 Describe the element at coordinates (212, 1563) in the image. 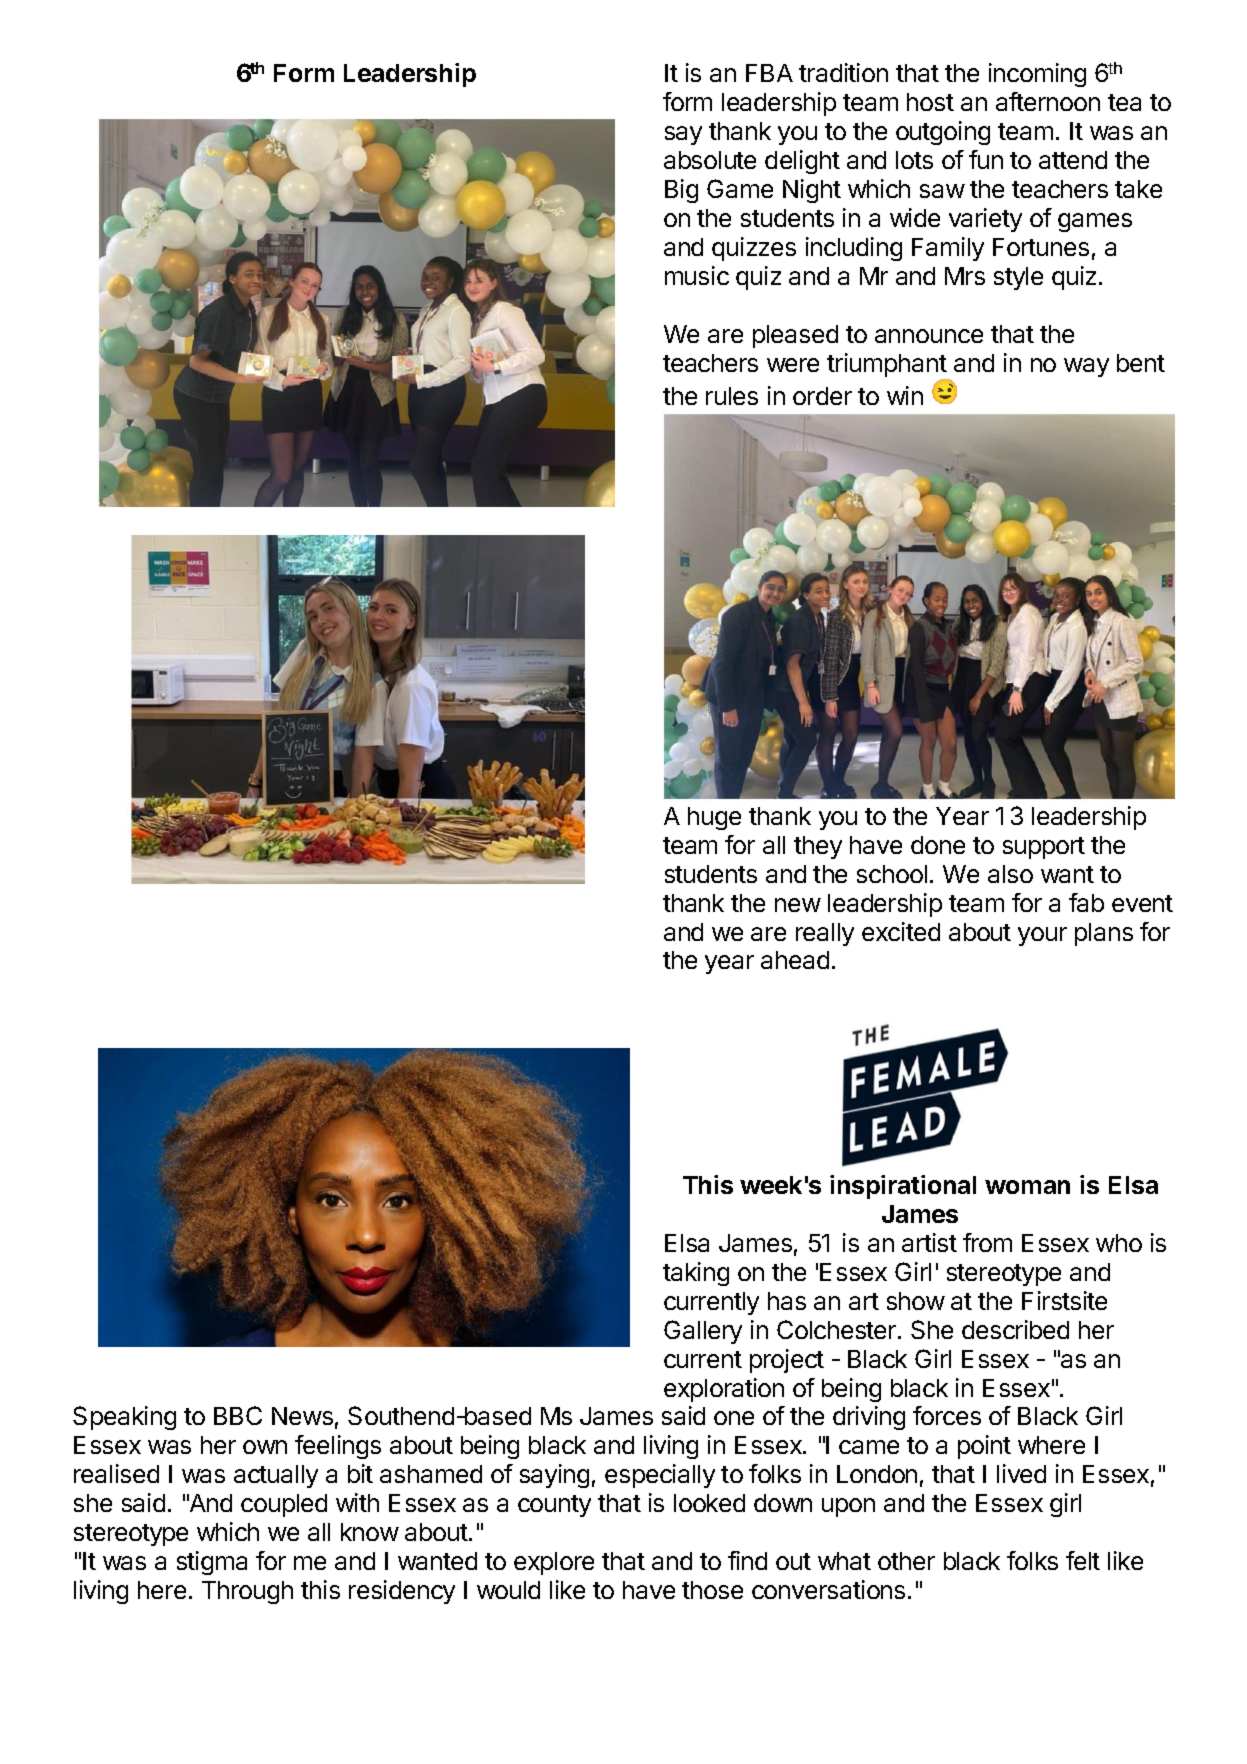

I see `stigma` at that location.
